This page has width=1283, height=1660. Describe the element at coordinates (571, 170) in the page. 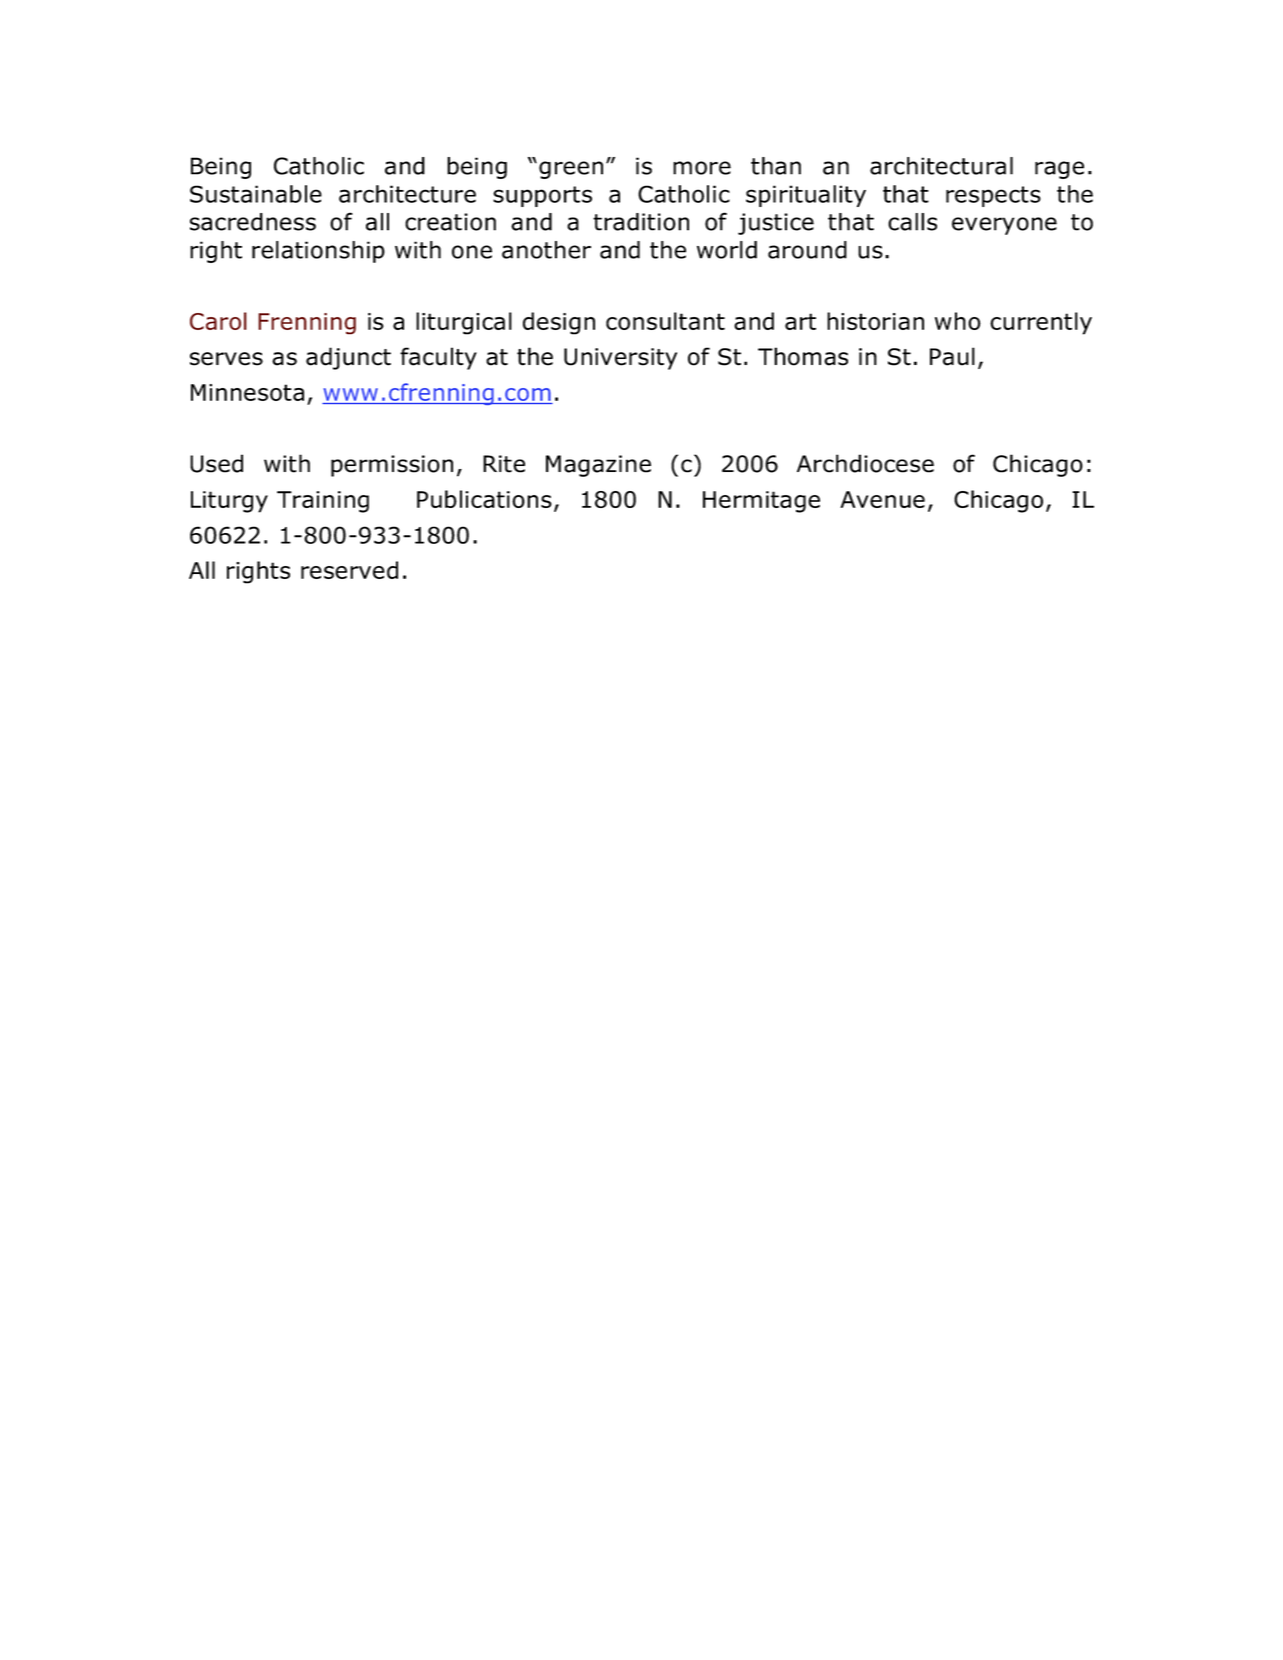

I see `green` at that location.
